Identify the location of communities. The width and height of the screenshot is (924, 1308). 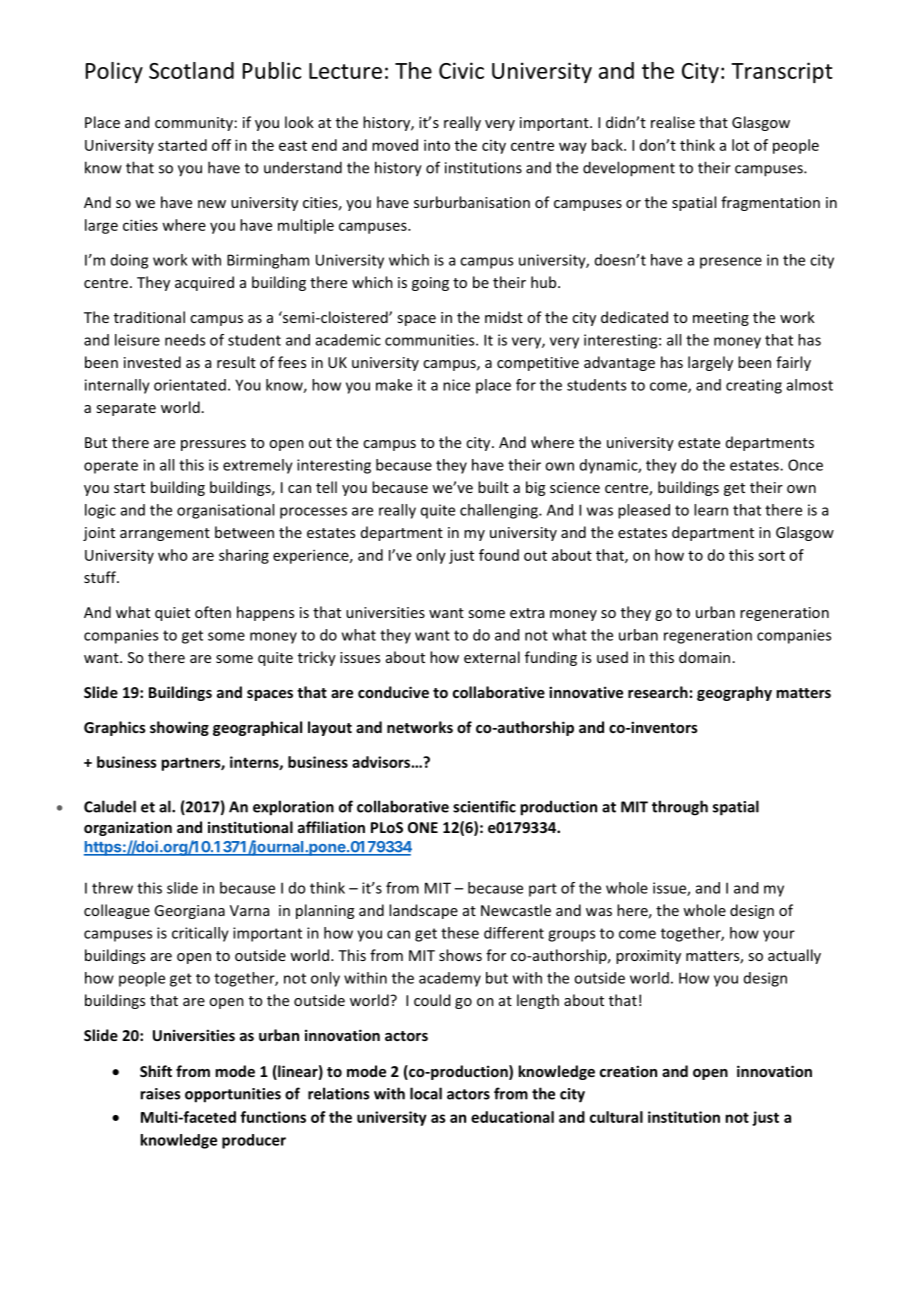
(431, 340).
